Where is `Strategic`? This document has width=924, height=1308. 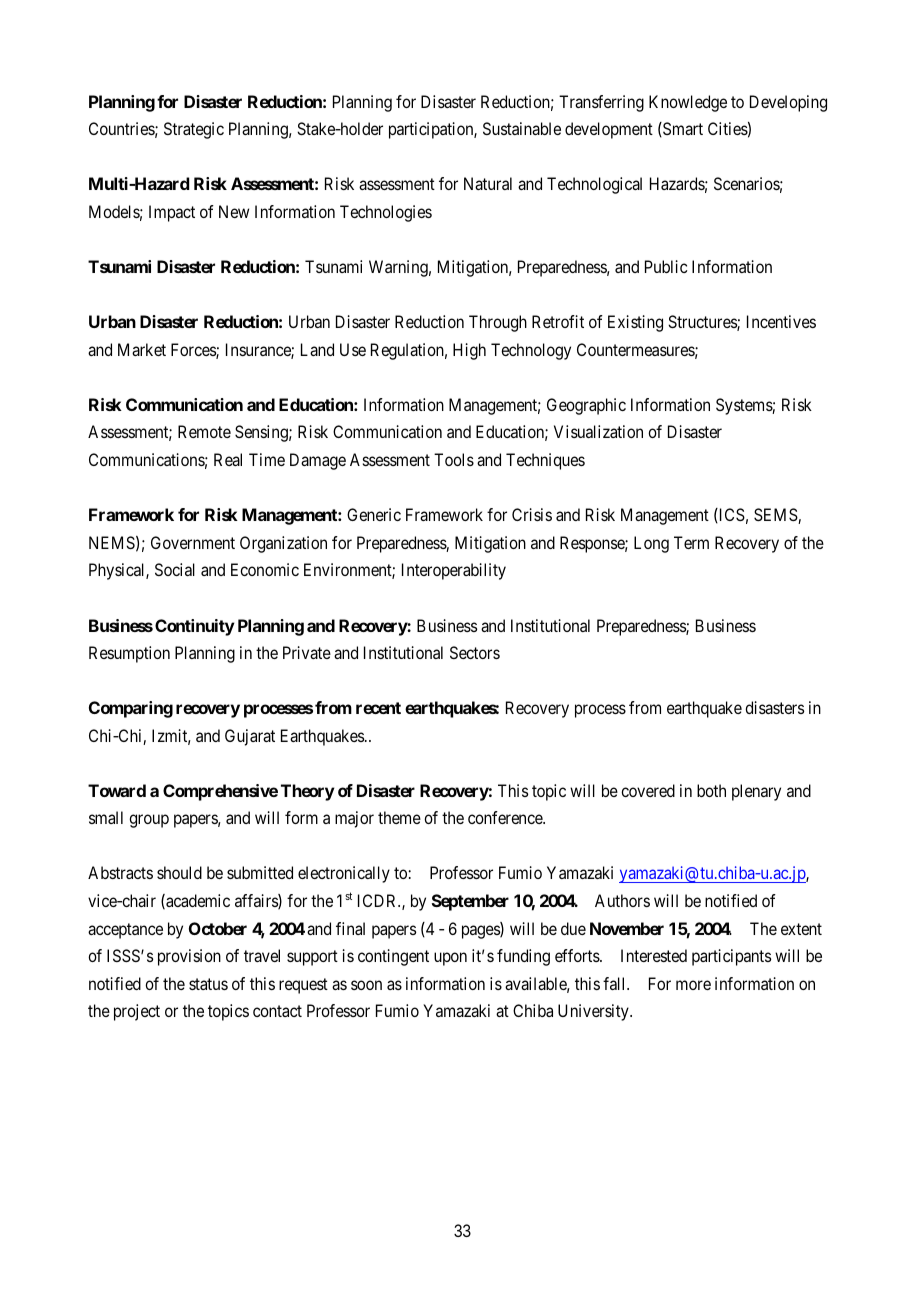
Strategic is located at coordinates (194, 130).
